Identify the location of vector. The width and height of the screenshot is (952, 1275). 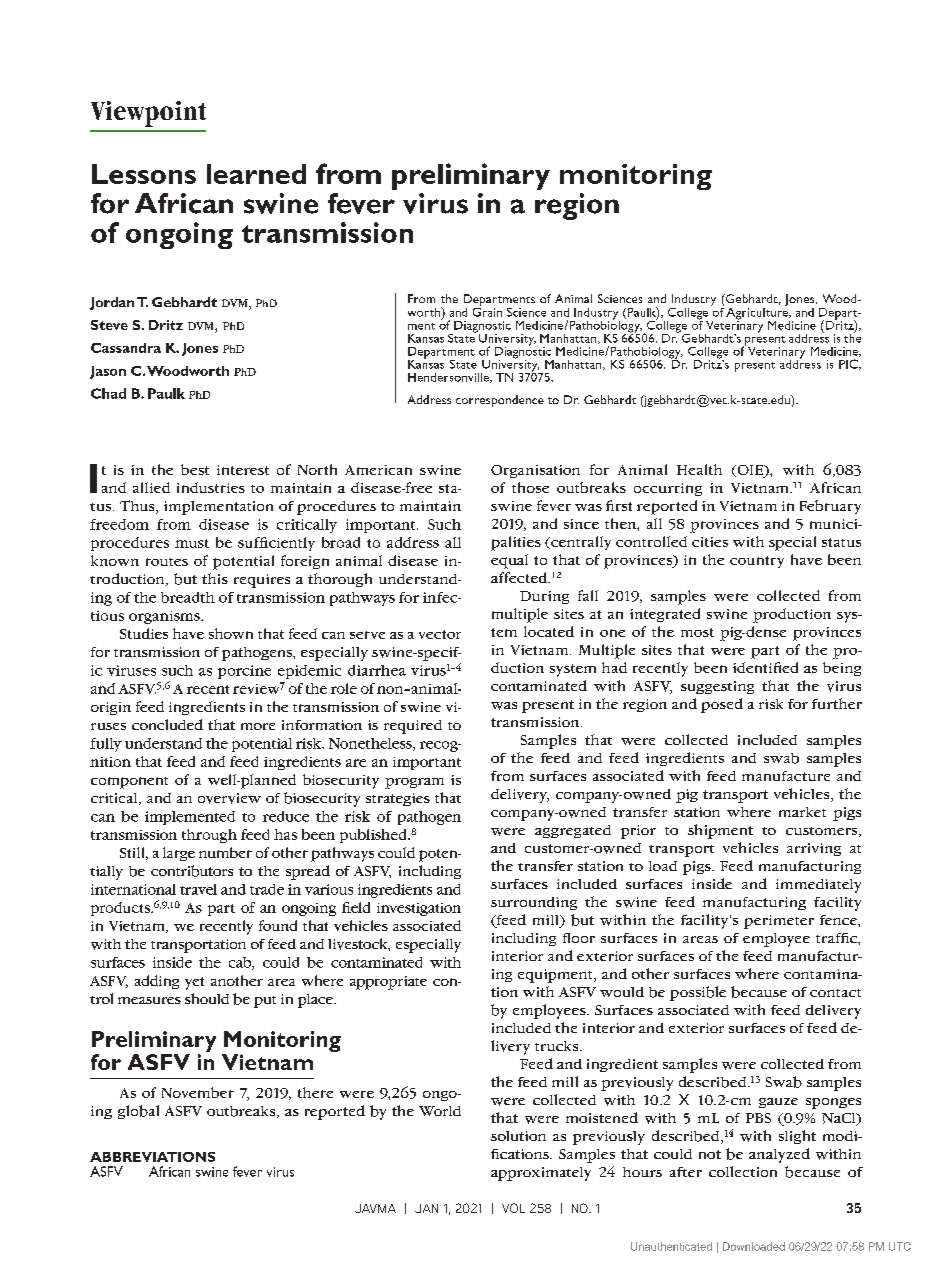
(440, 634).
